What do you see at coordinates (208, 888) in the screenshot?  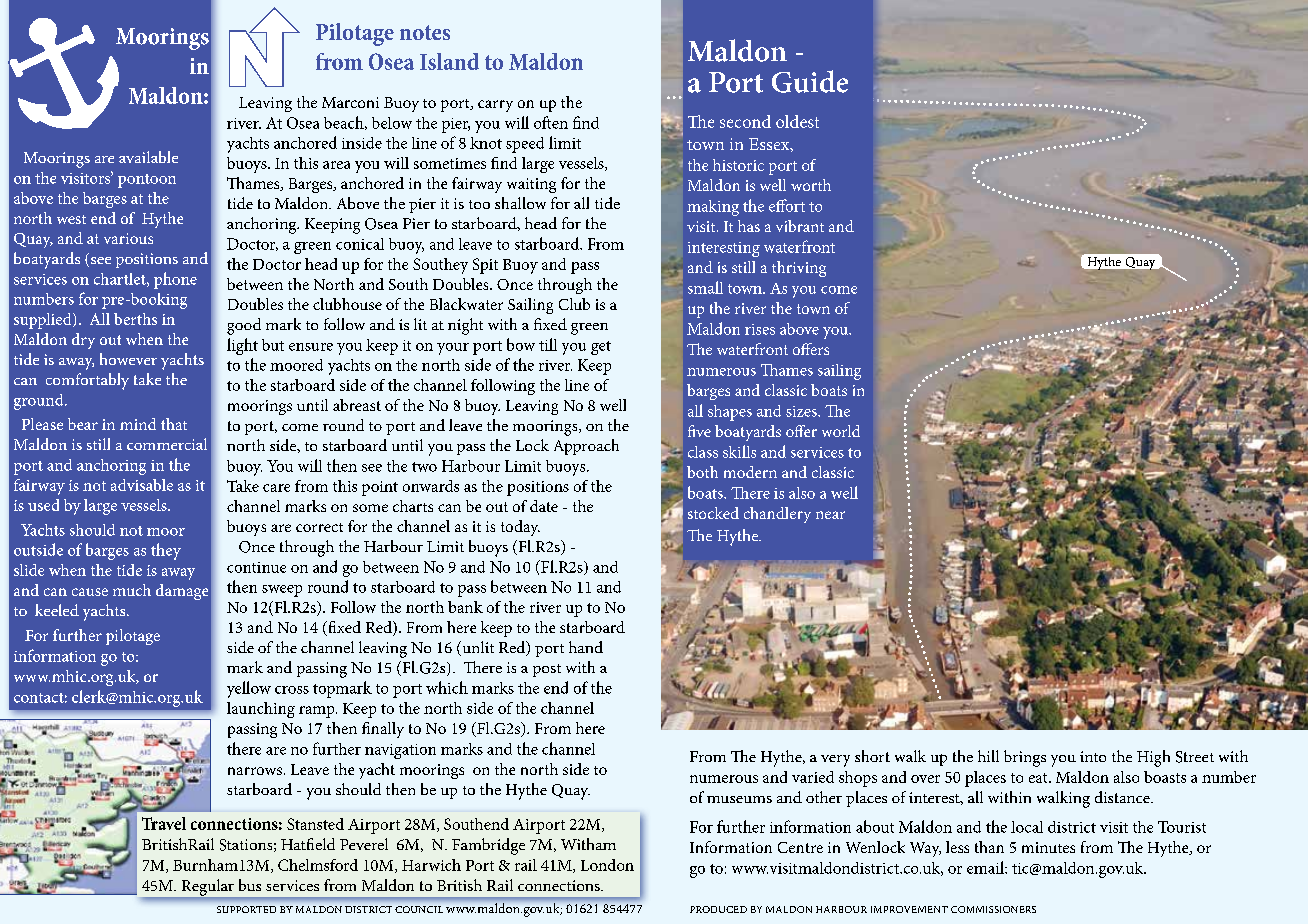 I see `Regular` at bounding box center [208, 888].
